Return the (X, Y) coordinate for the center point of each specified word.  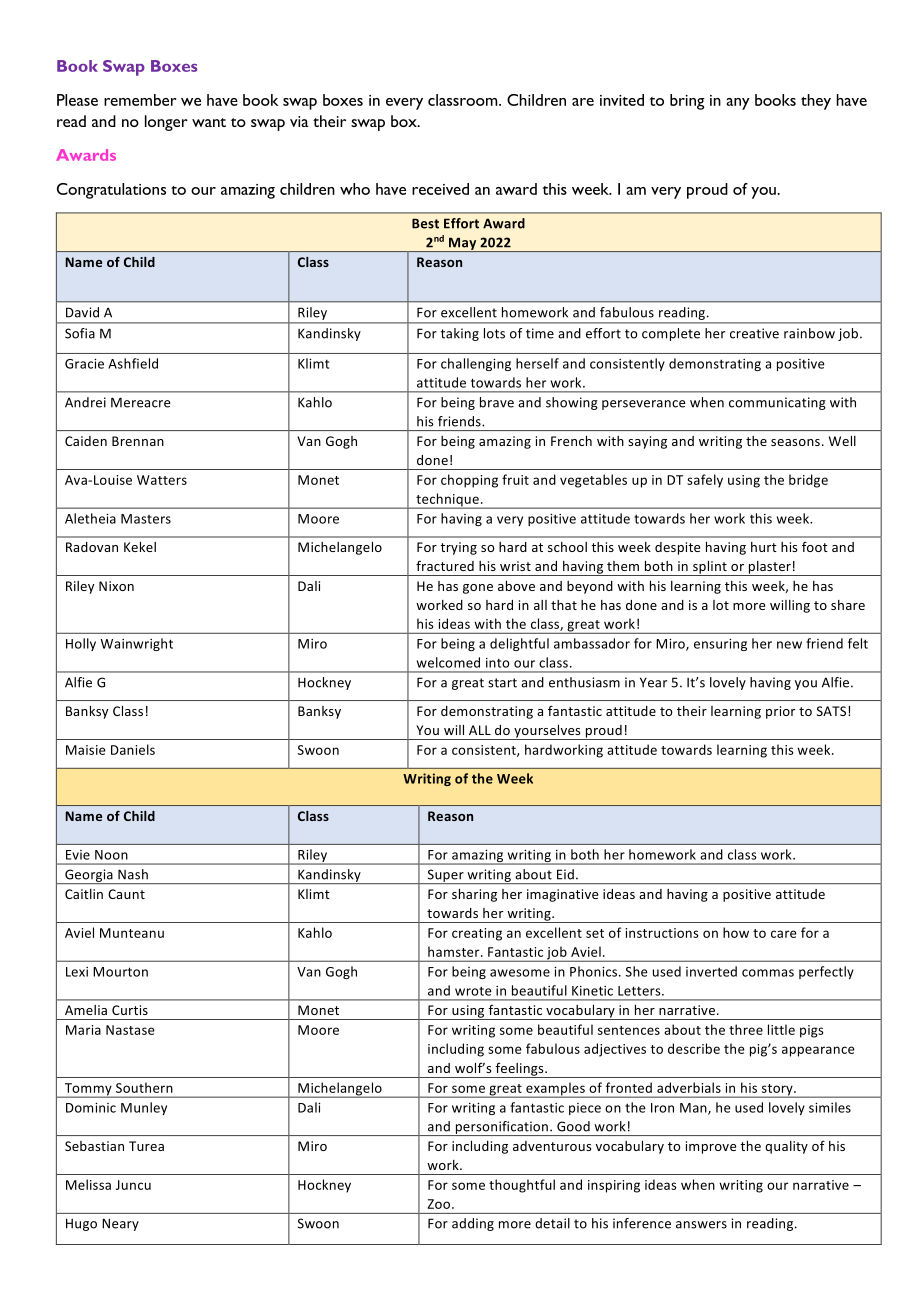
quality (786, 1147)
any (738, 104)
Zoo (440, 1204)
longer (166, 123)
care (784, 934)
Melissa (88, 1184)
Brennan (138, 441)
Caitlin (84, 894)
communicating (777, 403)
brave (497, 402)
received (440, 189)
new (789, 645)
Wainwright (136, 644)
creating (477, 934)
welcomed (448, 662)
